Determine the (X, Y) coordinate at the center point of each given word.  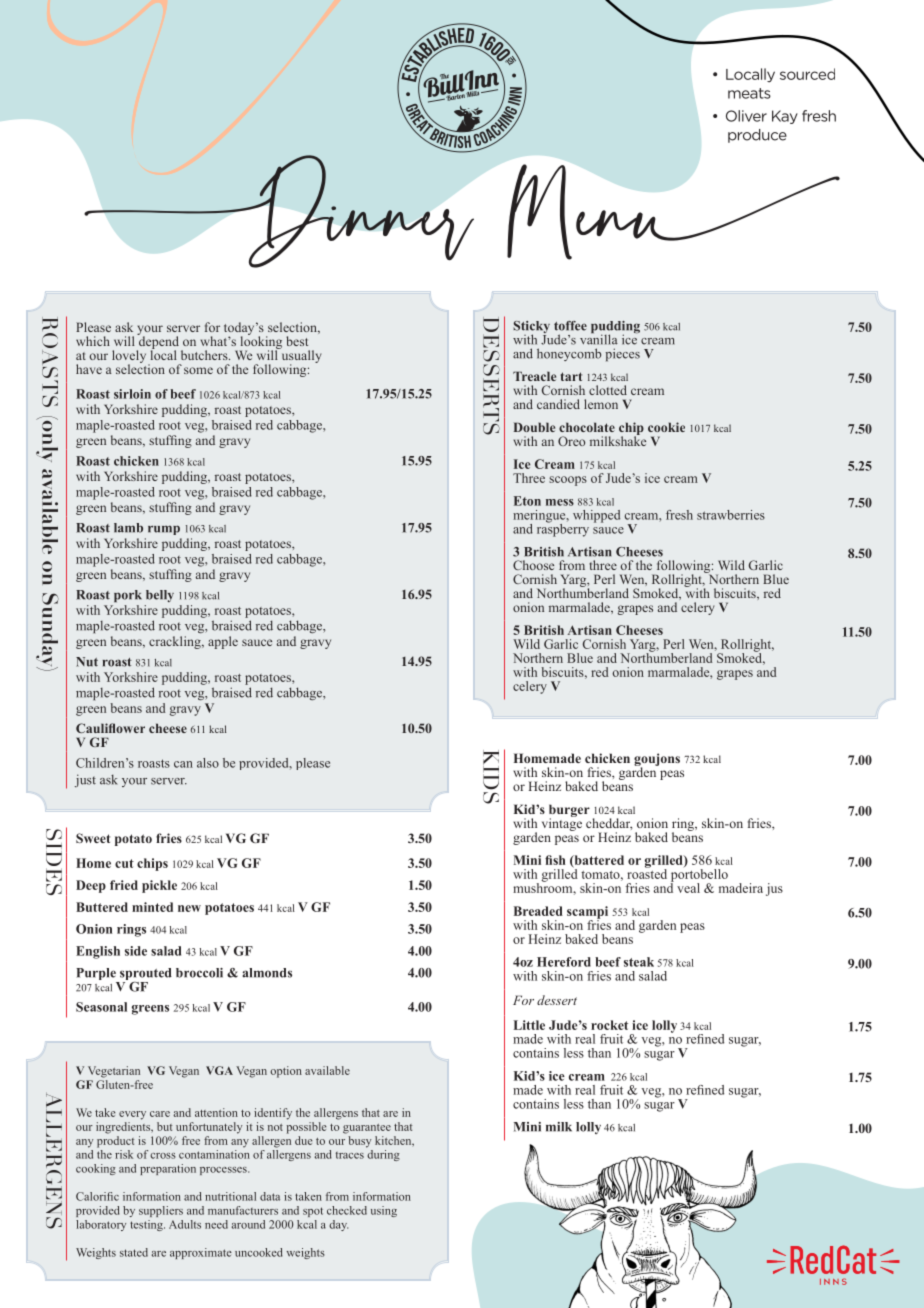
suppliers (161, 1211)
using (384, 1211)
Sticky (531, 328)
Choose (533, 565)
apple (223, 642)
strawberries (731, 515)
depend (158, 342)
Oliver (746, 116)
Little (529, 1025)
